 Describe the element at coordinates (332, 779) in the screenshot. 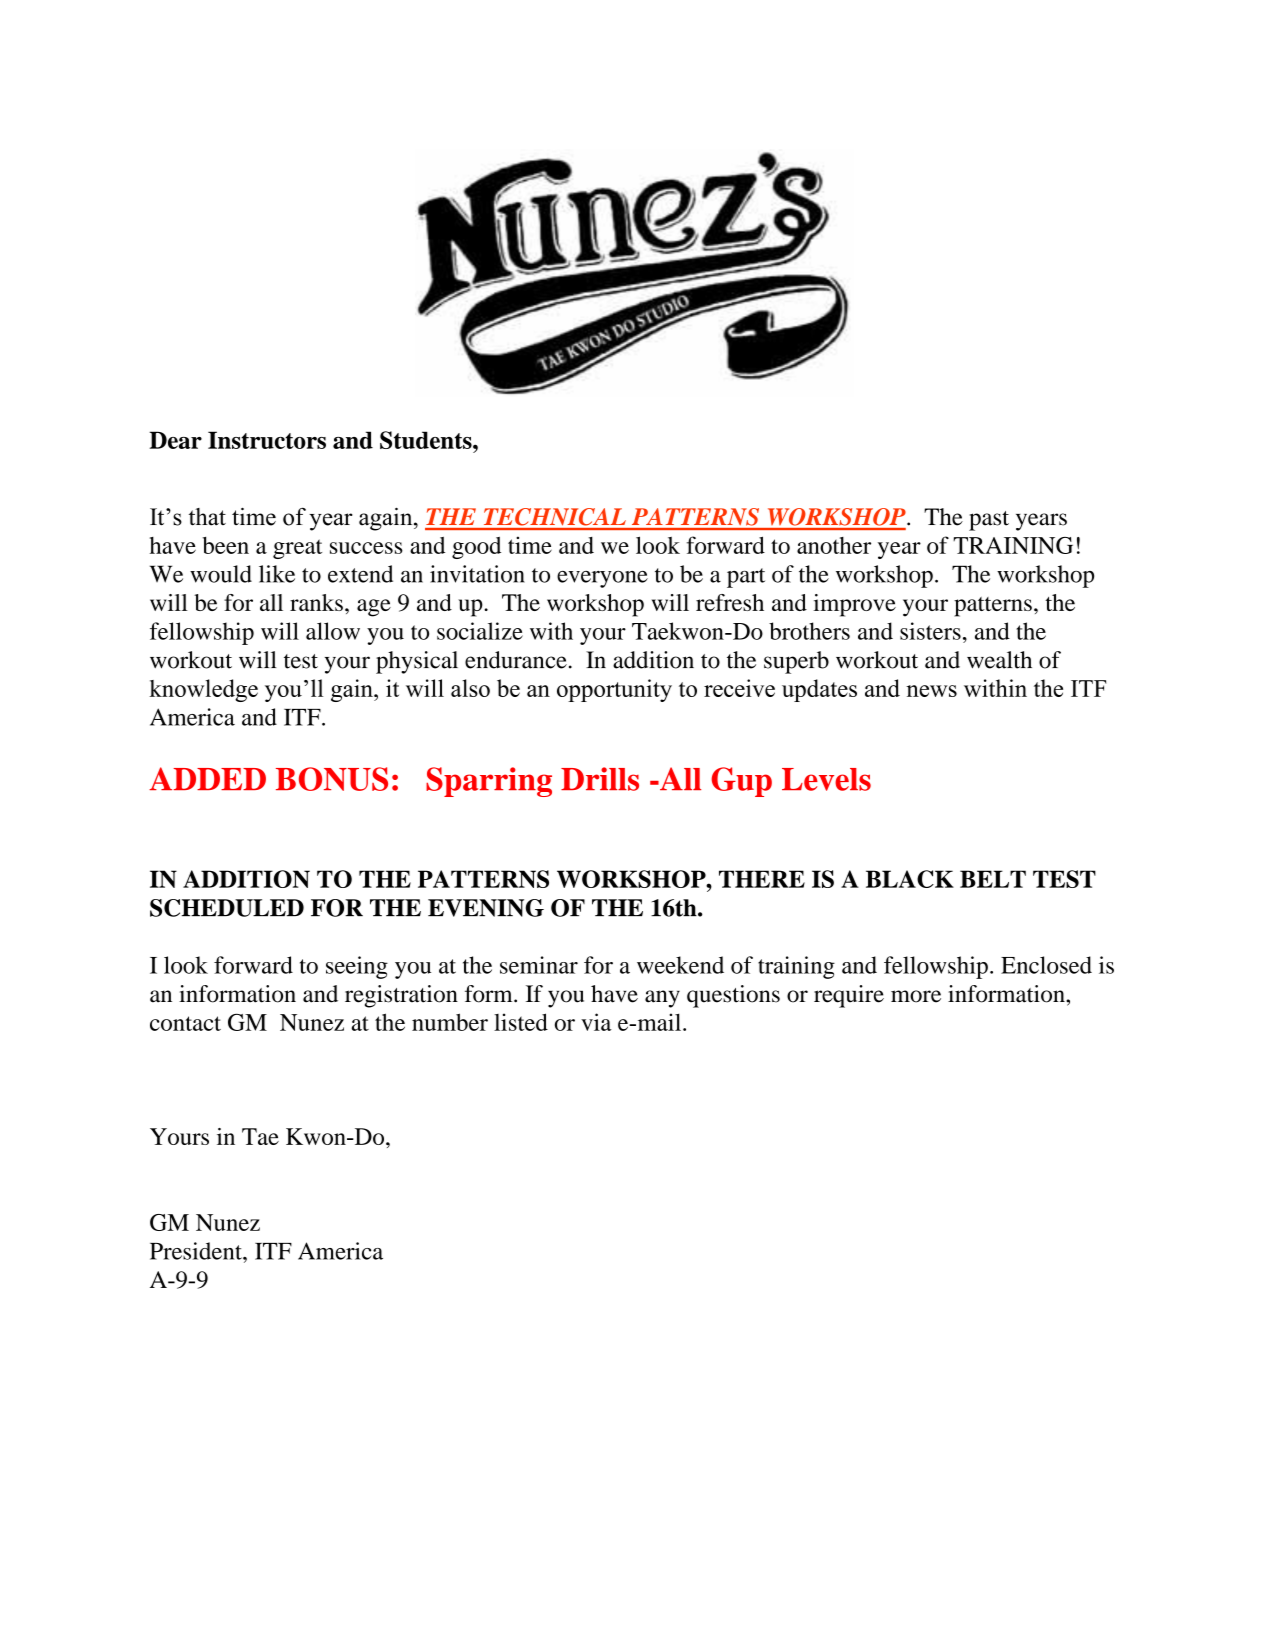

I see `BONUS` at that location.
